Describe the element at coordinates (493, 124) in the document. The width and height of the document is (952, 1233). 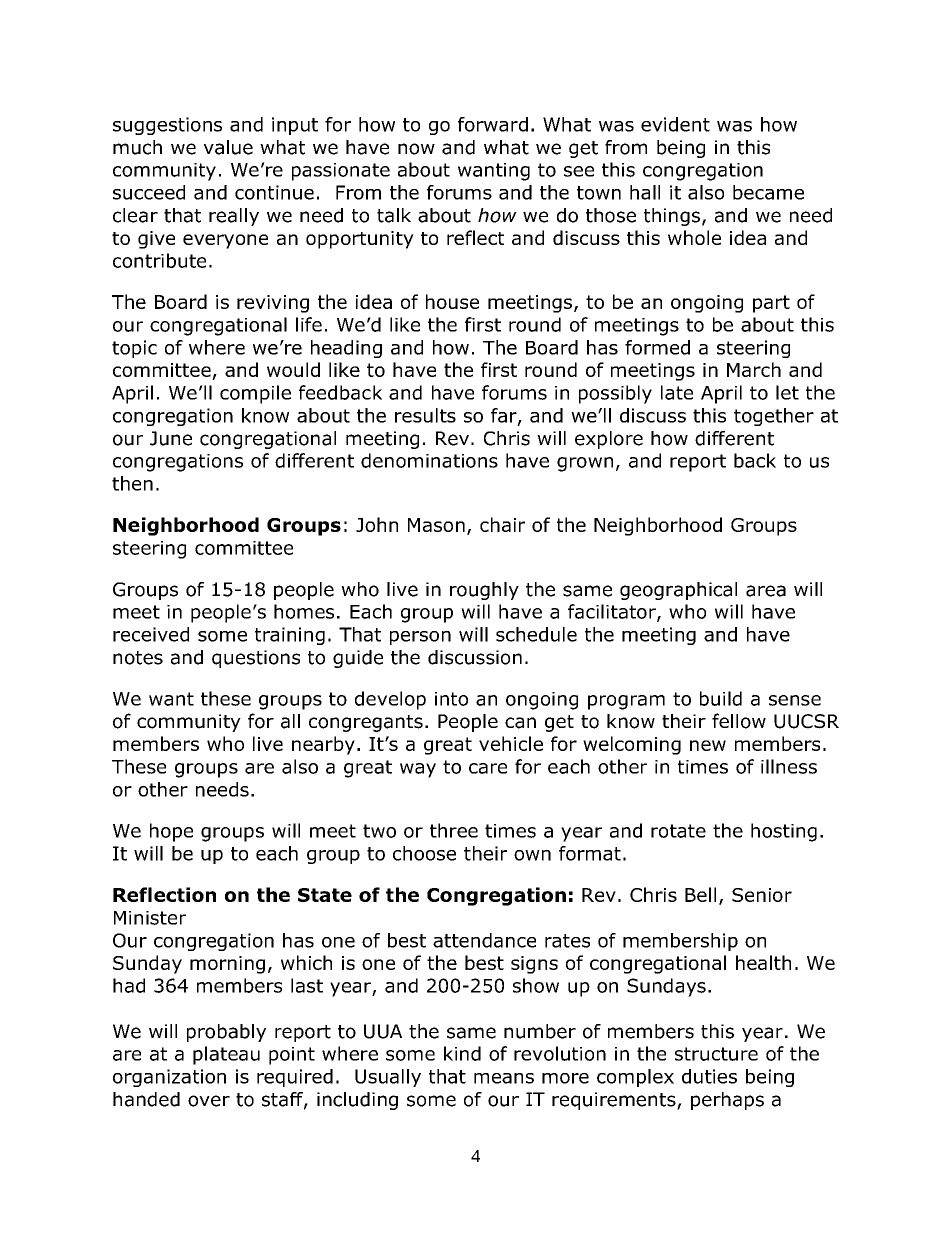
I see `forward` at that location.
